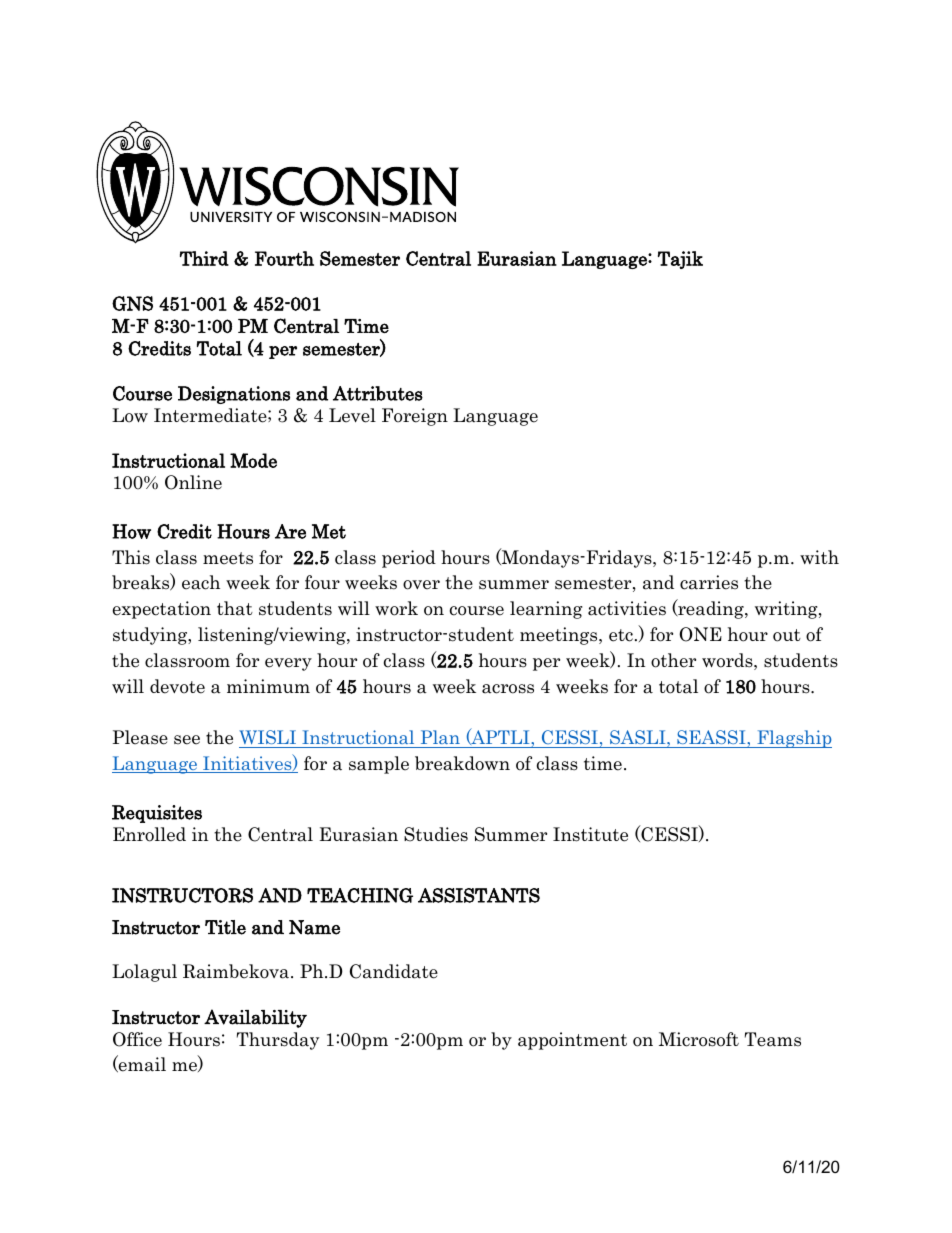 The image size is (952, 1233). I want to click on Foreign, so click(415, 417).
